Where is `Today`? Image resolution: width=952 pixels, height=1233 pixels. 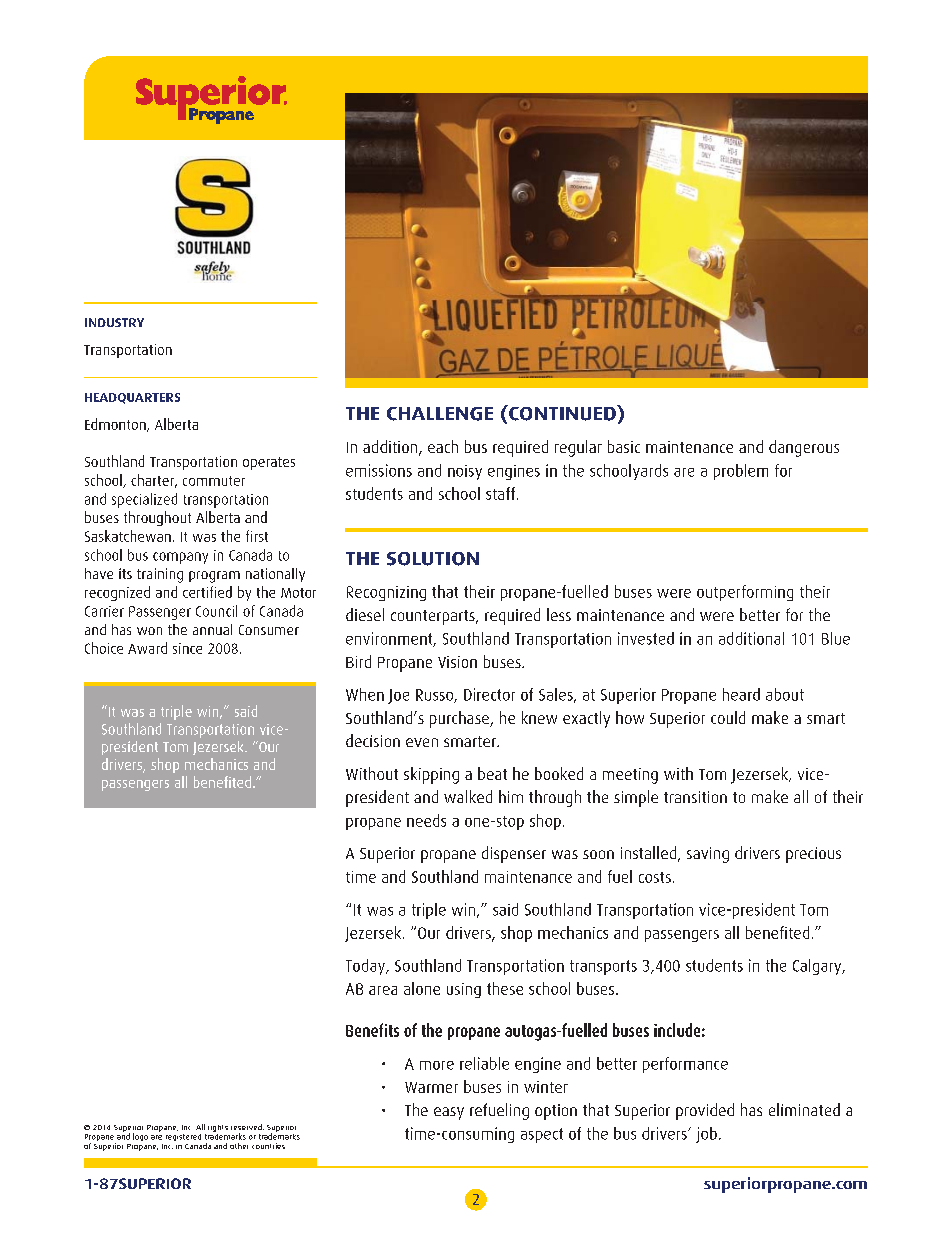
Today is located at coordinates (367, 967).
